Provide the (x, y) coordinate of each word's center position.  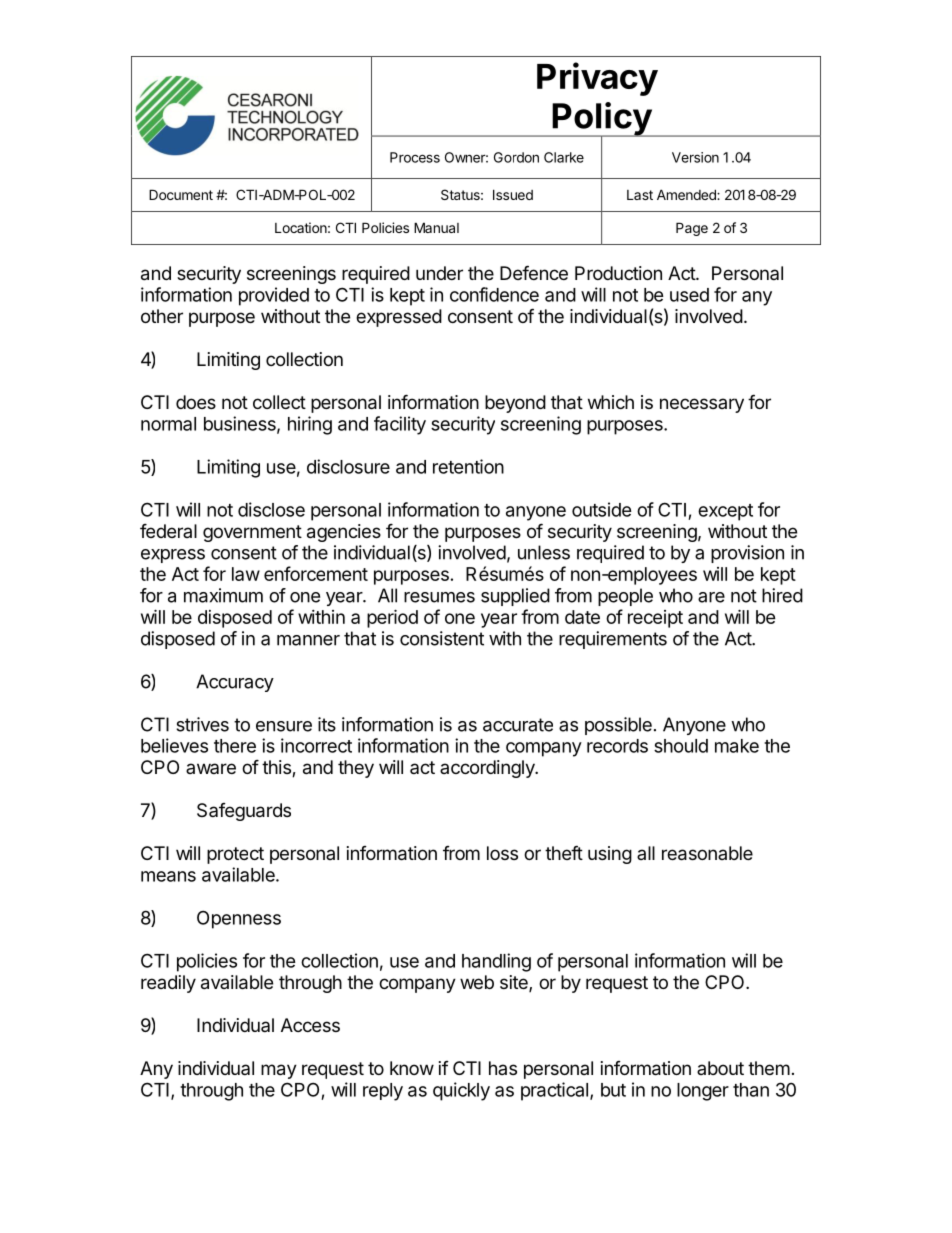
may (279, 1071)
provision (747, 554)
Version (695, 157)
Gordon (516, 157)
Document (181, 194)
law (246, 574)
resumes (439, 597)
